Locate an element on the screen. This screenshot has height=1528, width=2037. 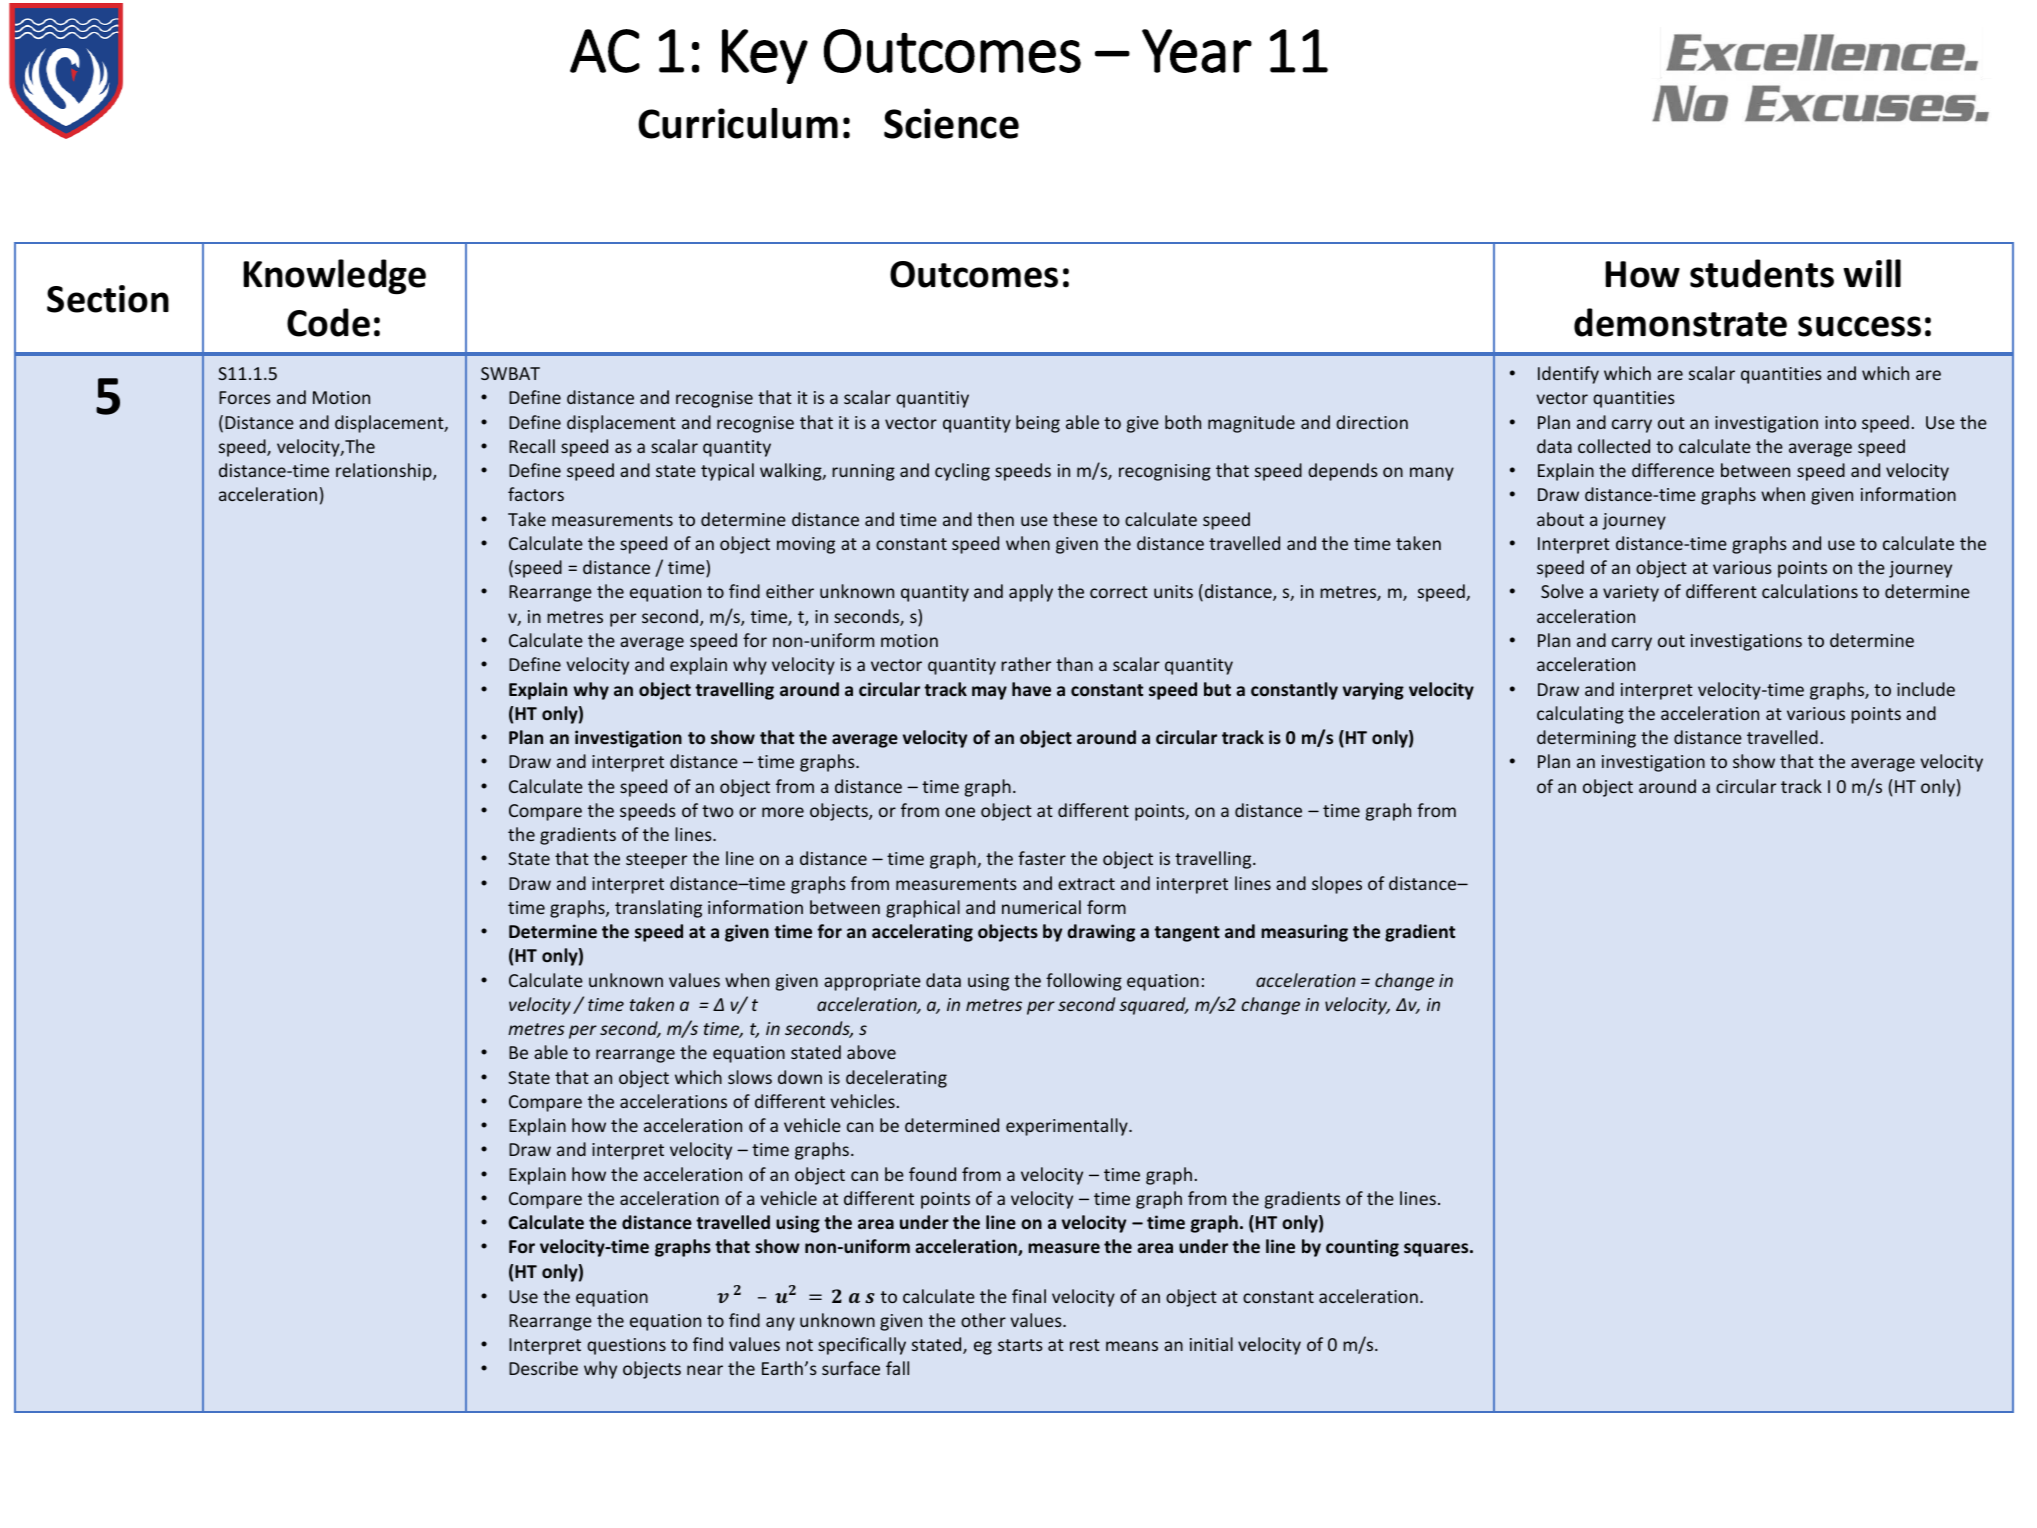
Describe is located at coordinates (543, 1368).
